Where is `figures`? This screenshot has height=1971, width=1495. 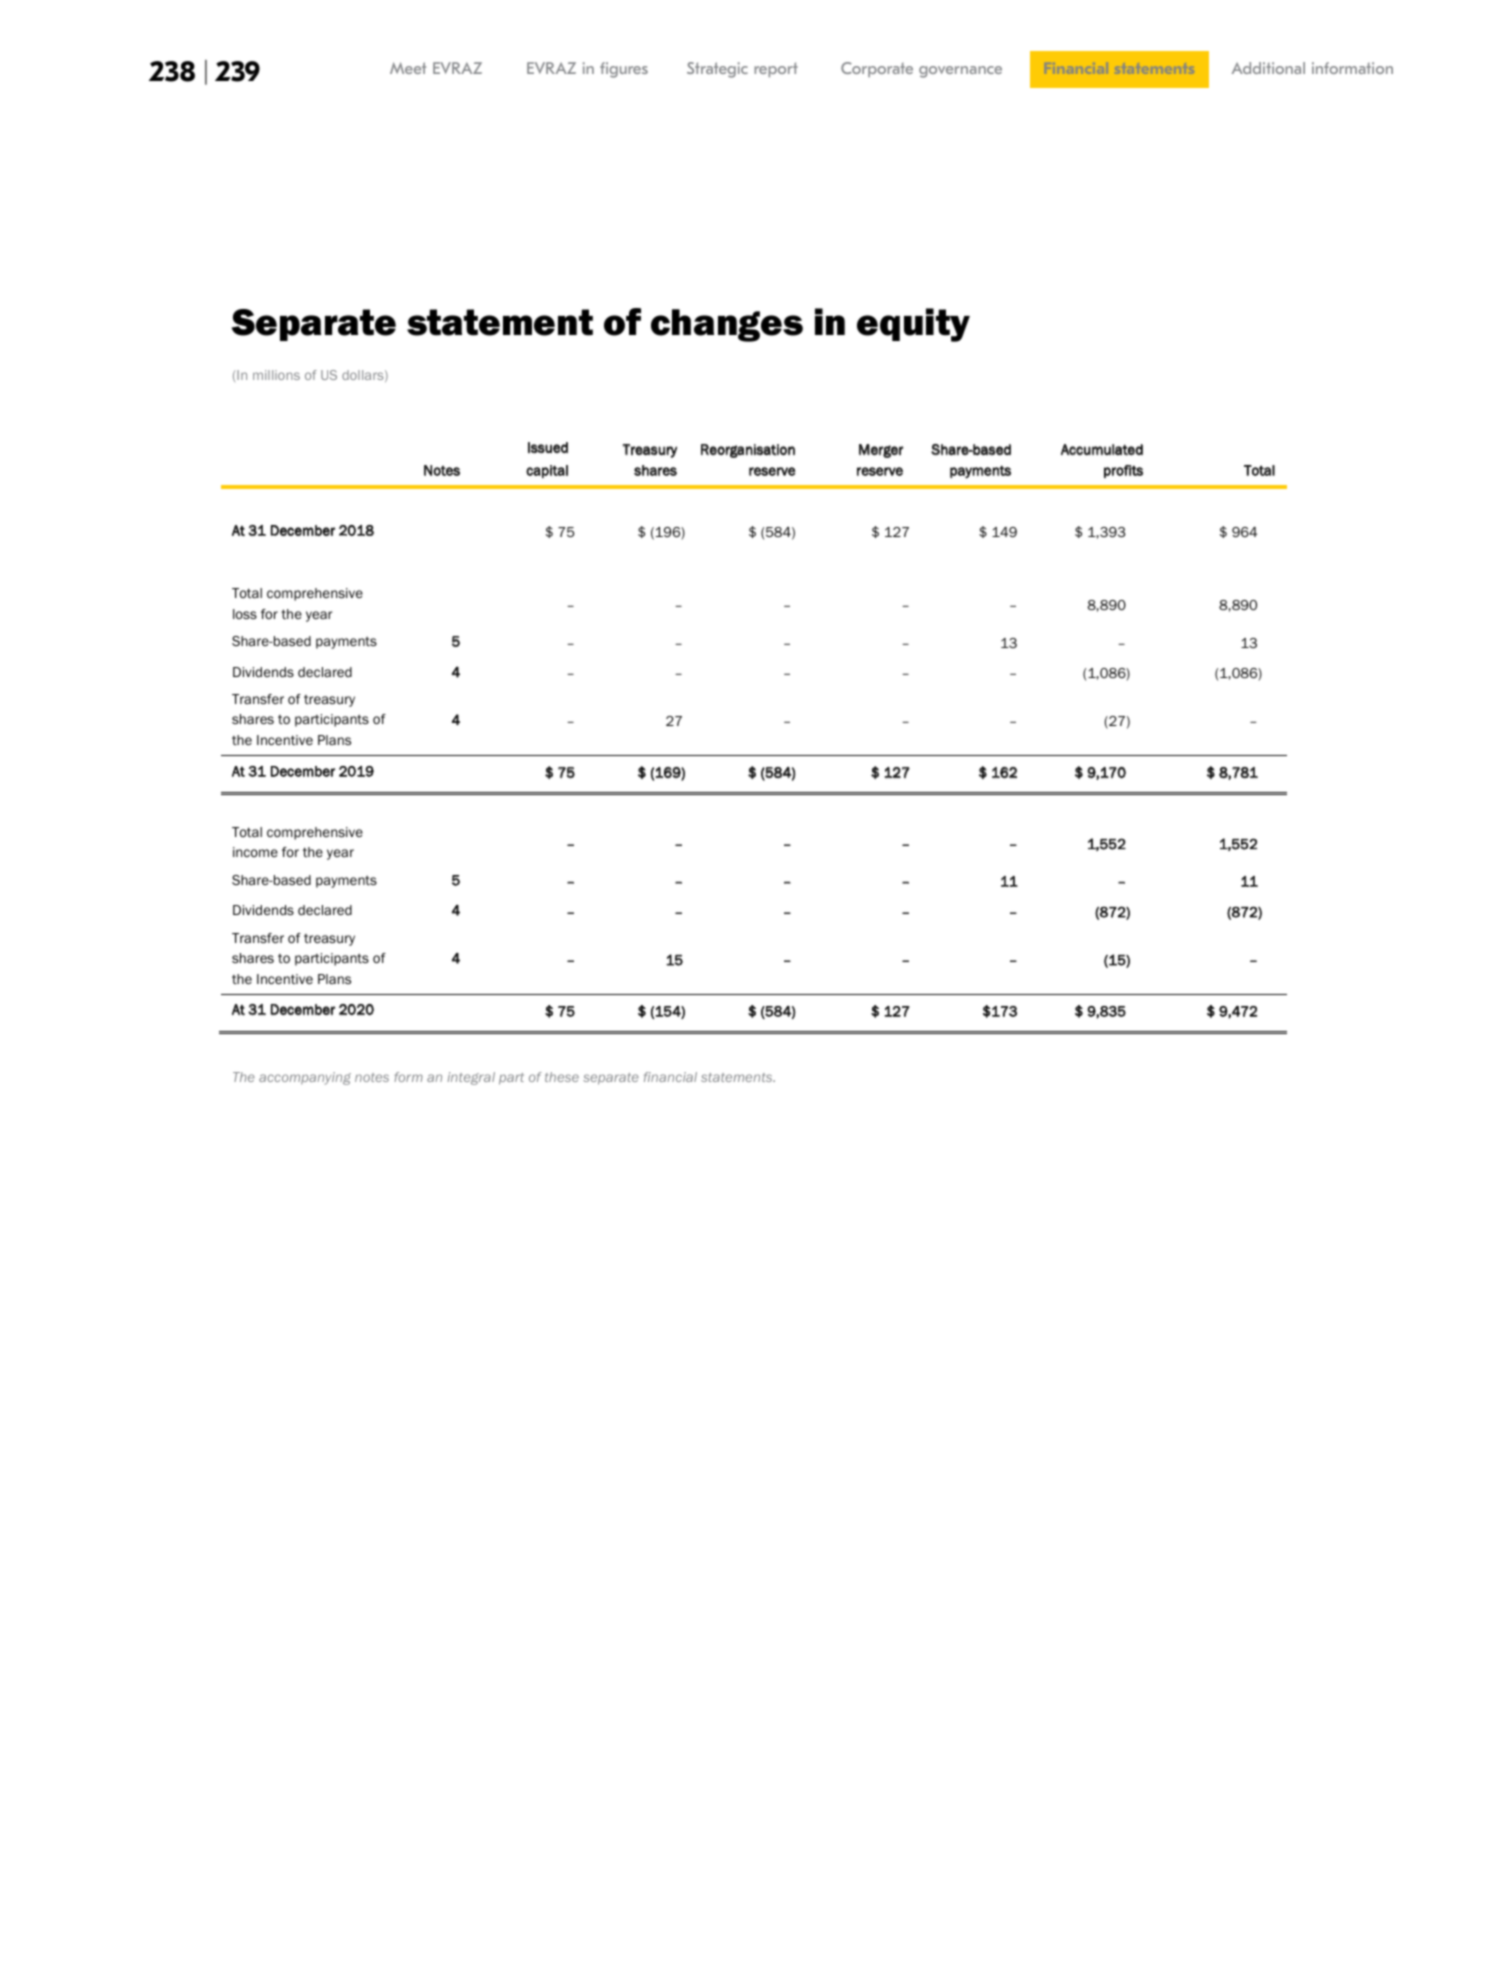
figures is located at coordinates (624, 70).
